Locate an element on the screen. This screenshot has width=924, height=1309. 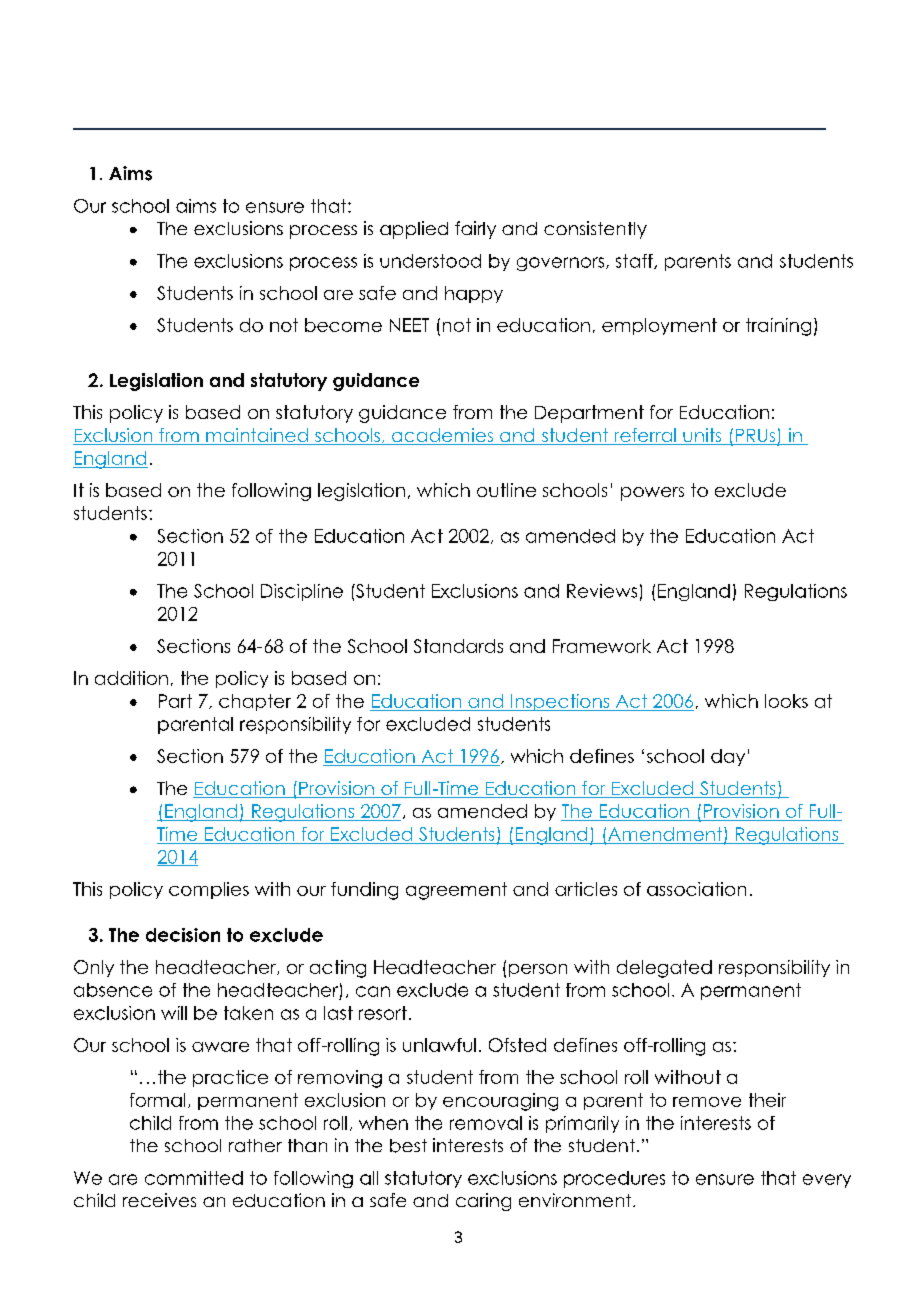
Inspections is located at coordinates (560, 702).
